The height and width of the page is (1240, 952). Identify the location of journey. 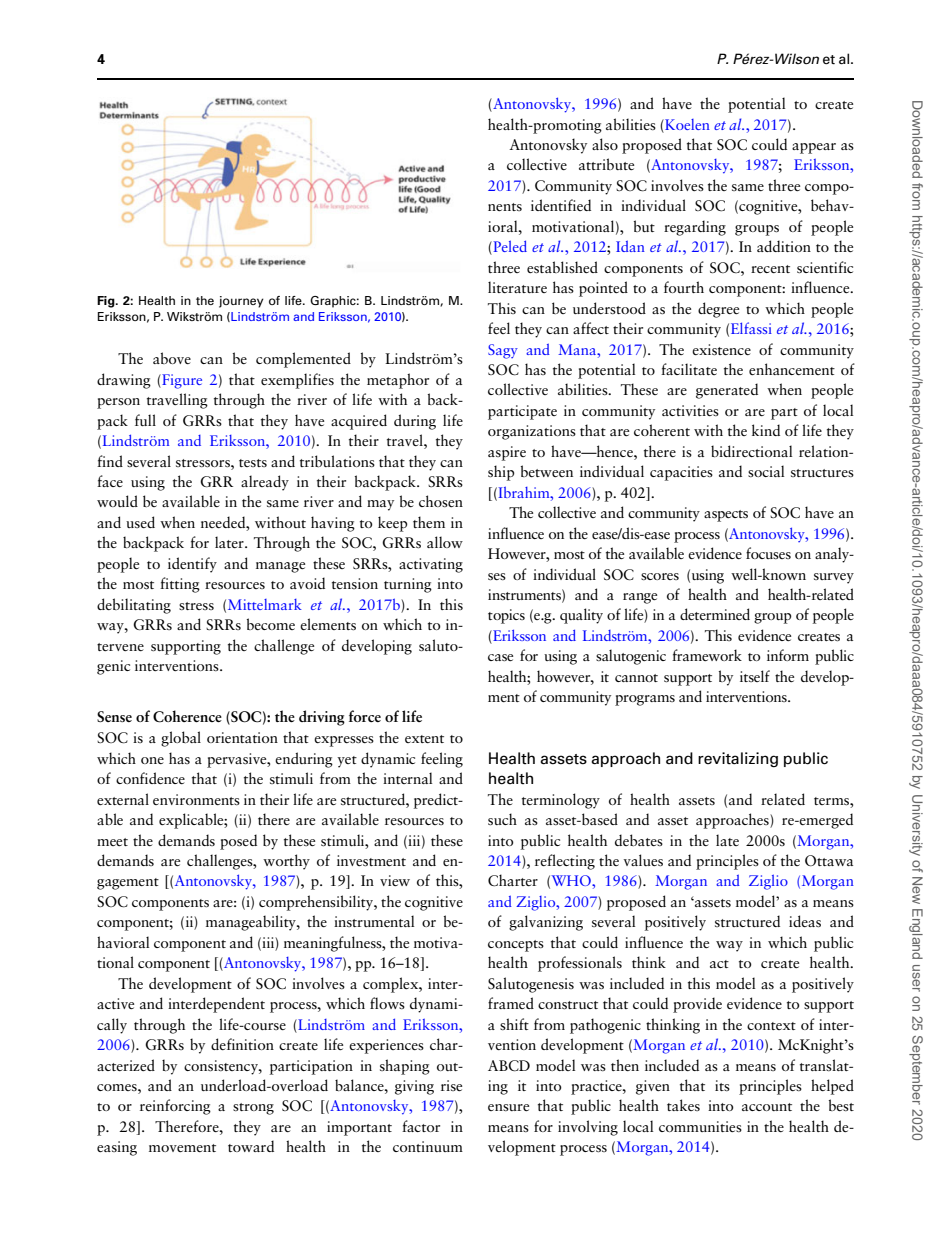
(241, 302).
